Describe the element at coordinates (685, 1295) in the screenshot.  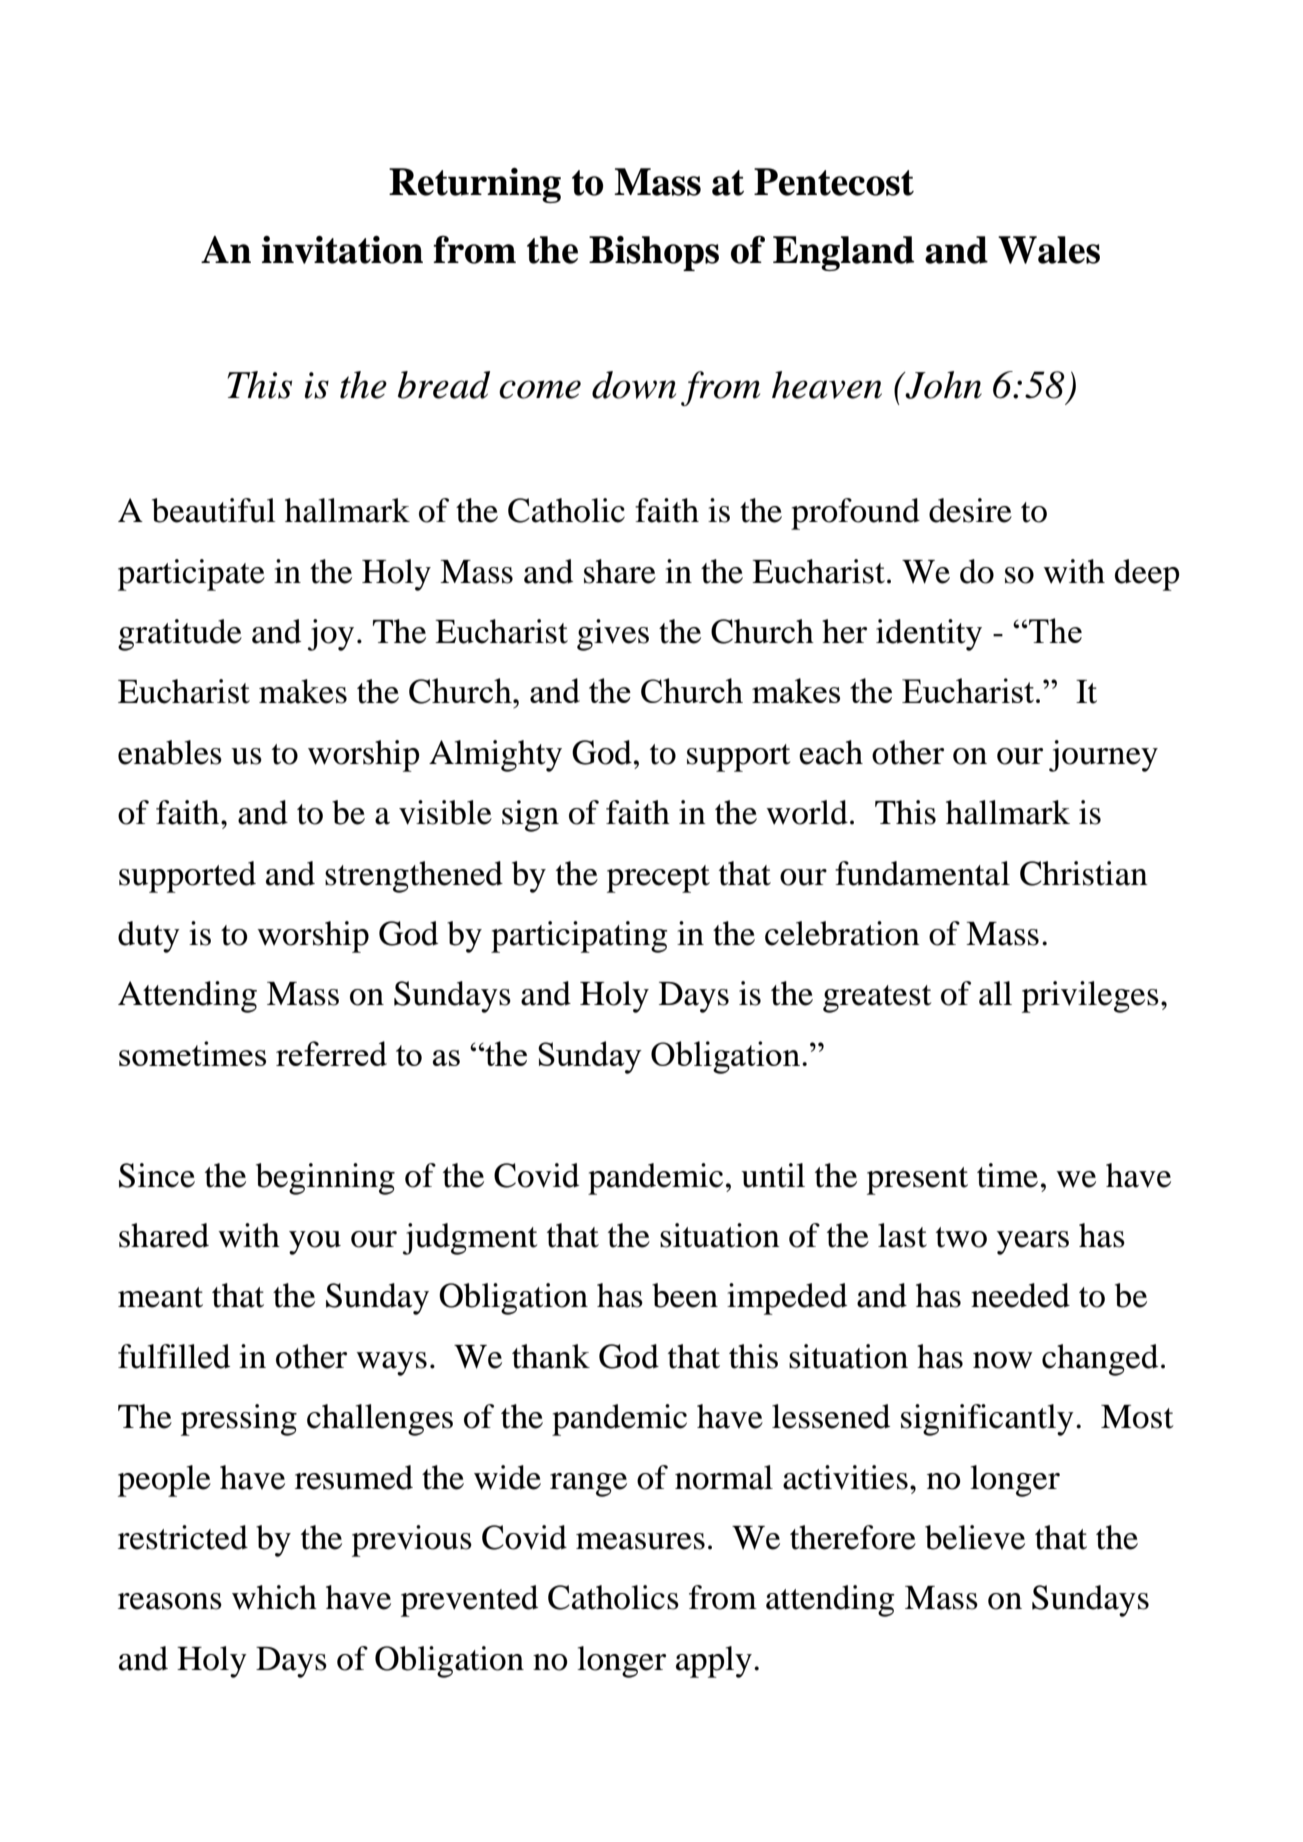
I see `been` at that location.
